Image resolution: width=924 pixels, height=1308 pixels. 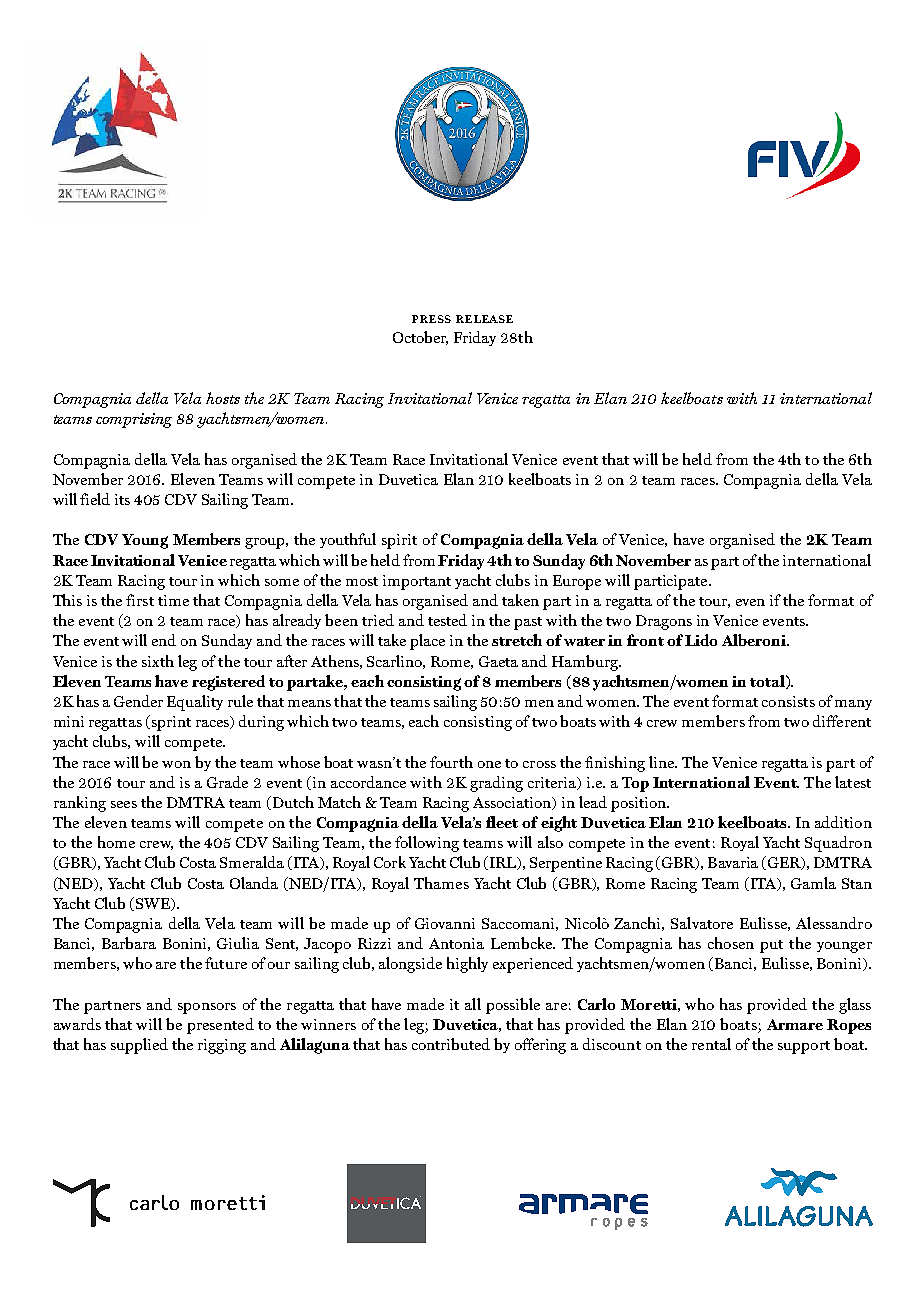 I want to click on hosts, so click(x=223, y=398).
